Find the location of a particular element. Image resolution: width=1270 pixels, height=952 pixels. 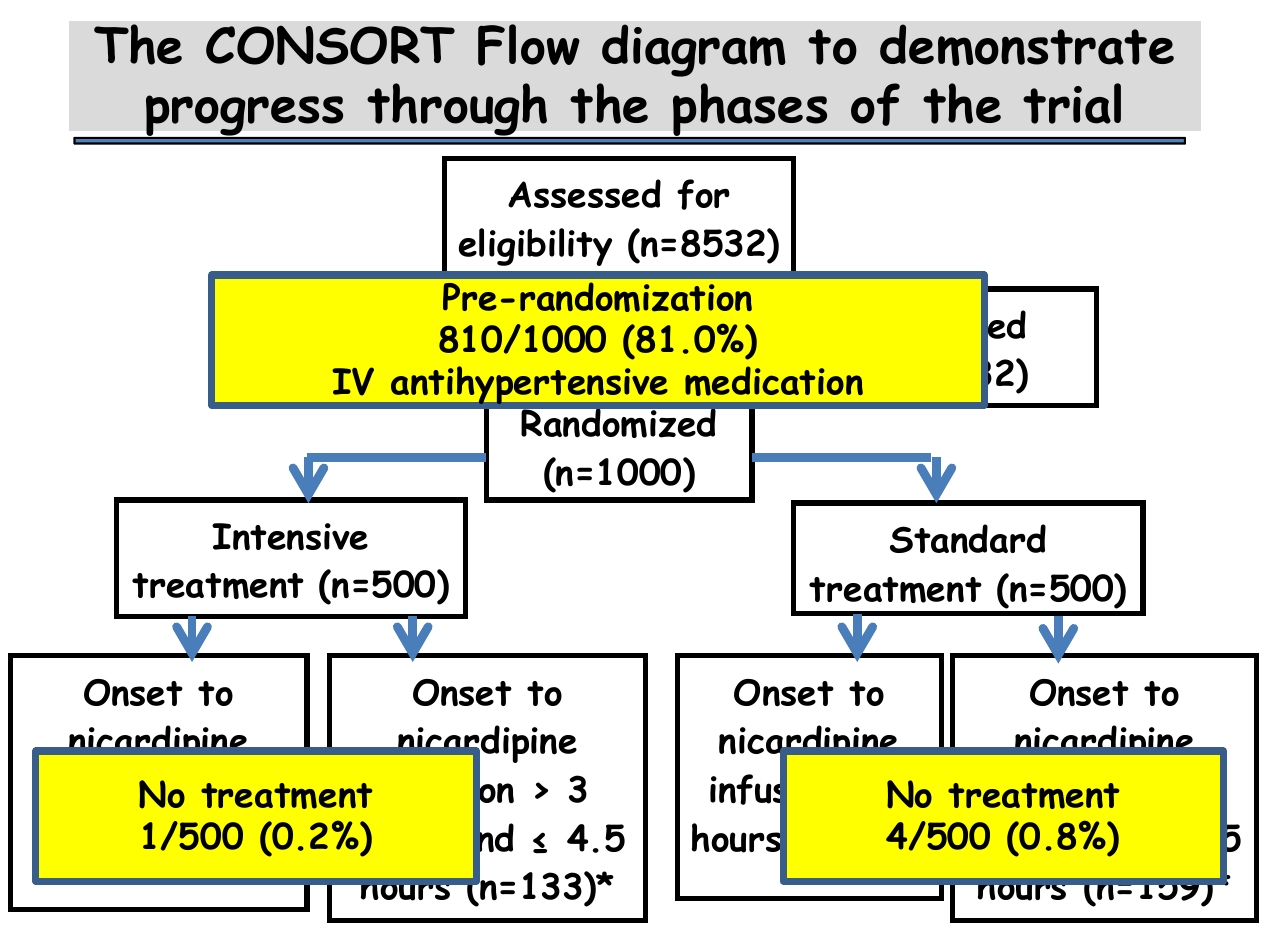

eligibility is located at coordinates (535, 247).
